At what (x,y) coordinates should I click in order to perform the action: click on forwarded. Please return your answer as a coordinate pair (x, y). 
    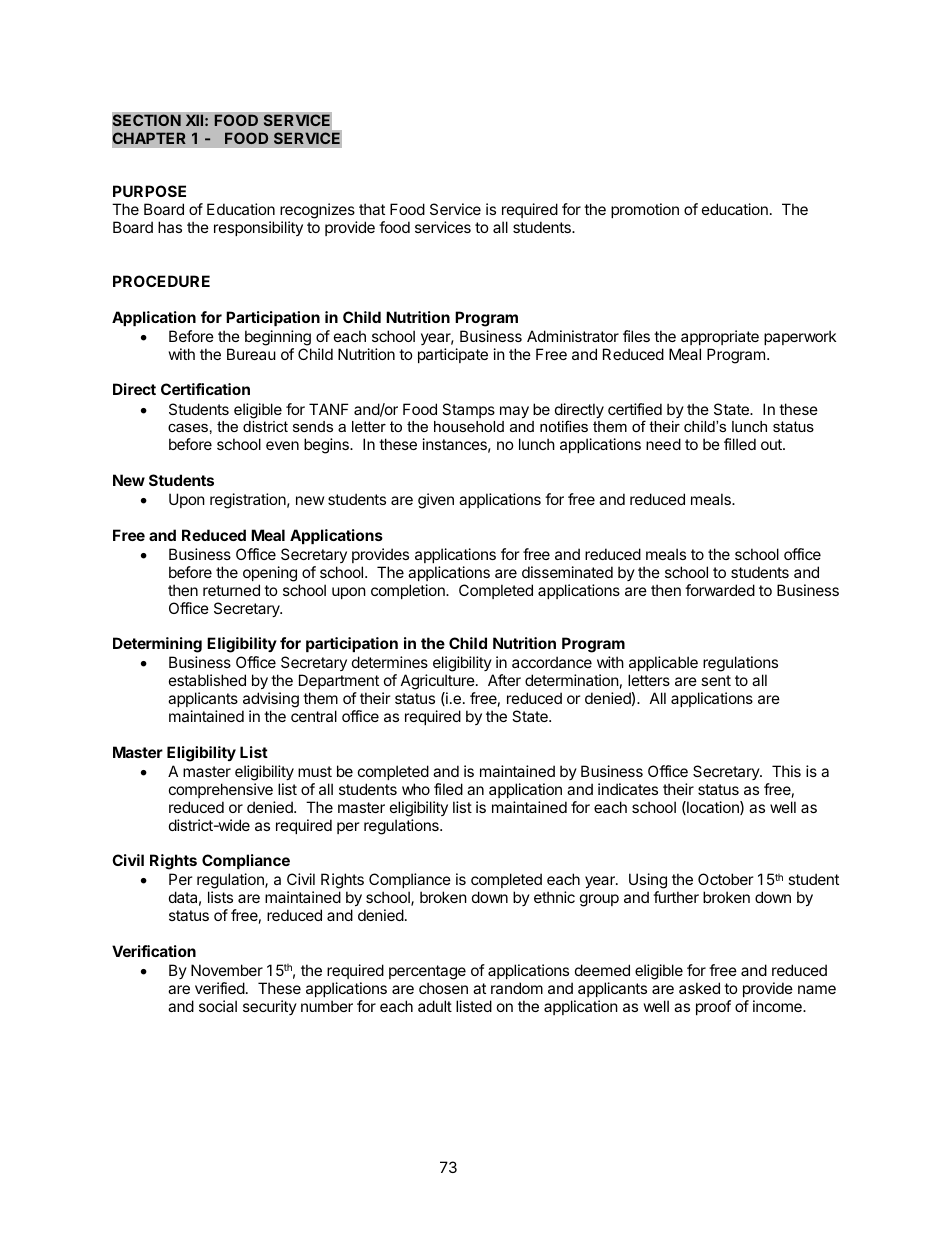
    Looking at the image, I should click on (720, 590).
